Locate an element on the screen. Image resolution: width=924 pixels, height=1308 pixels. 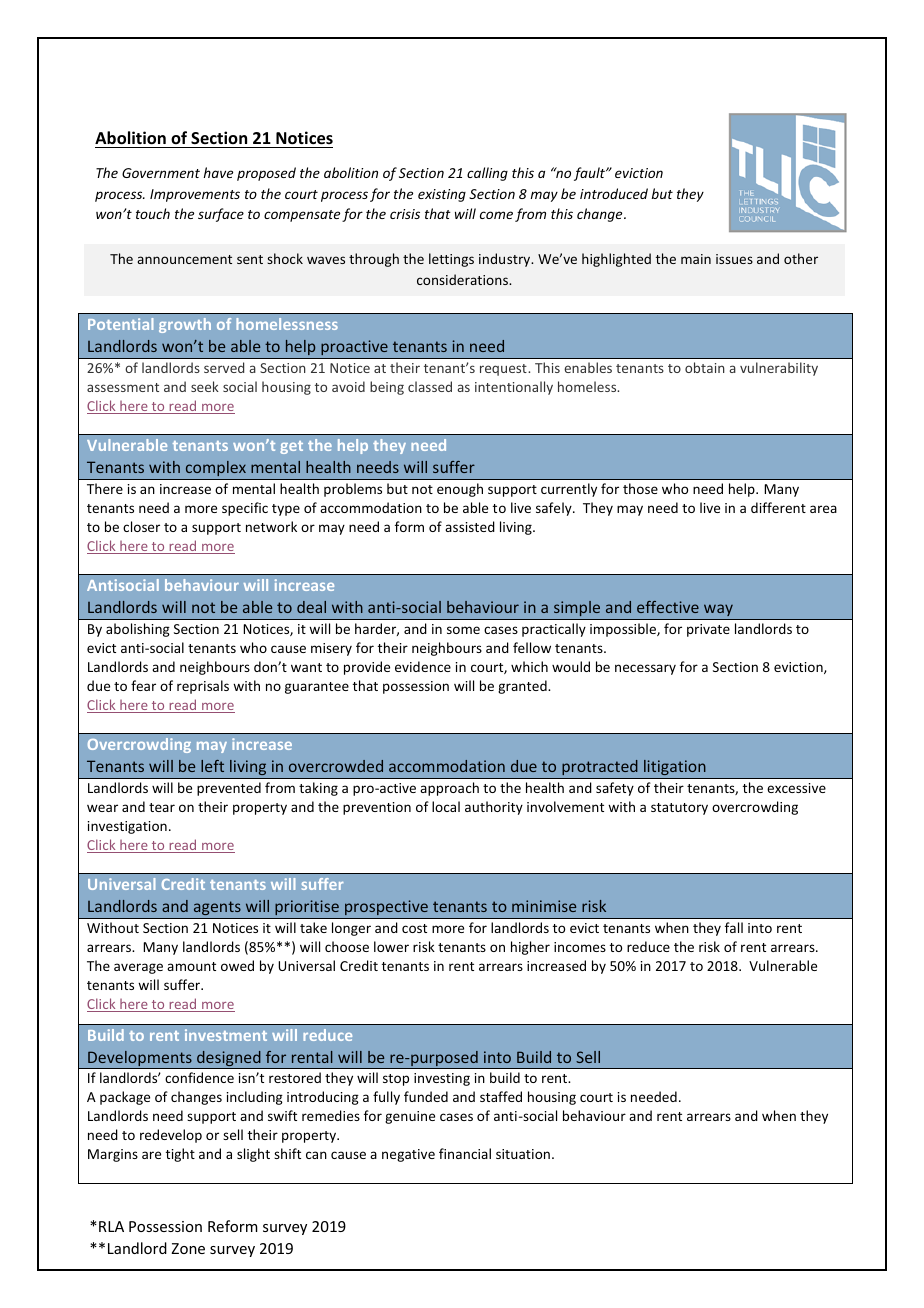
area is located at coordinates (823, 509).
